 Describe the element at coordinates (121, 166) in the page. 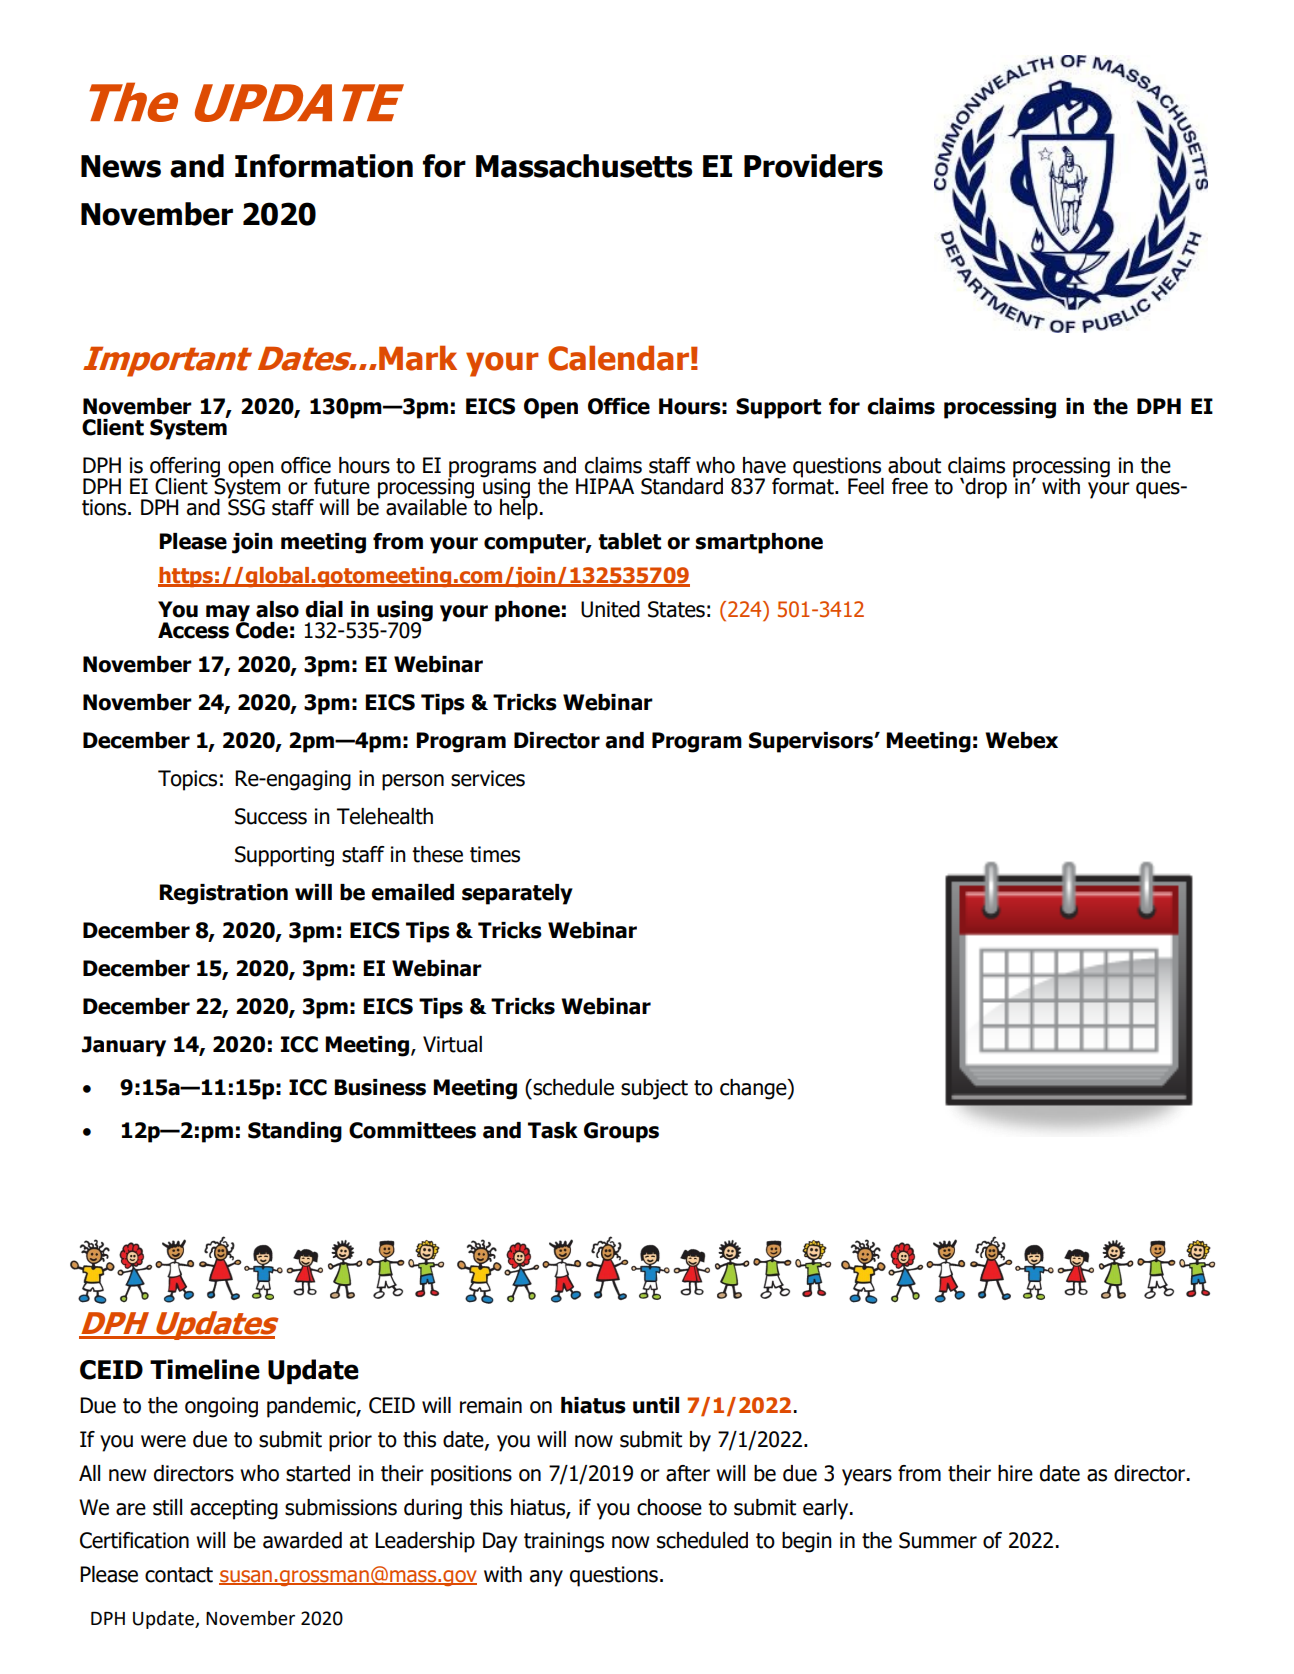

I see `News` at that location.
